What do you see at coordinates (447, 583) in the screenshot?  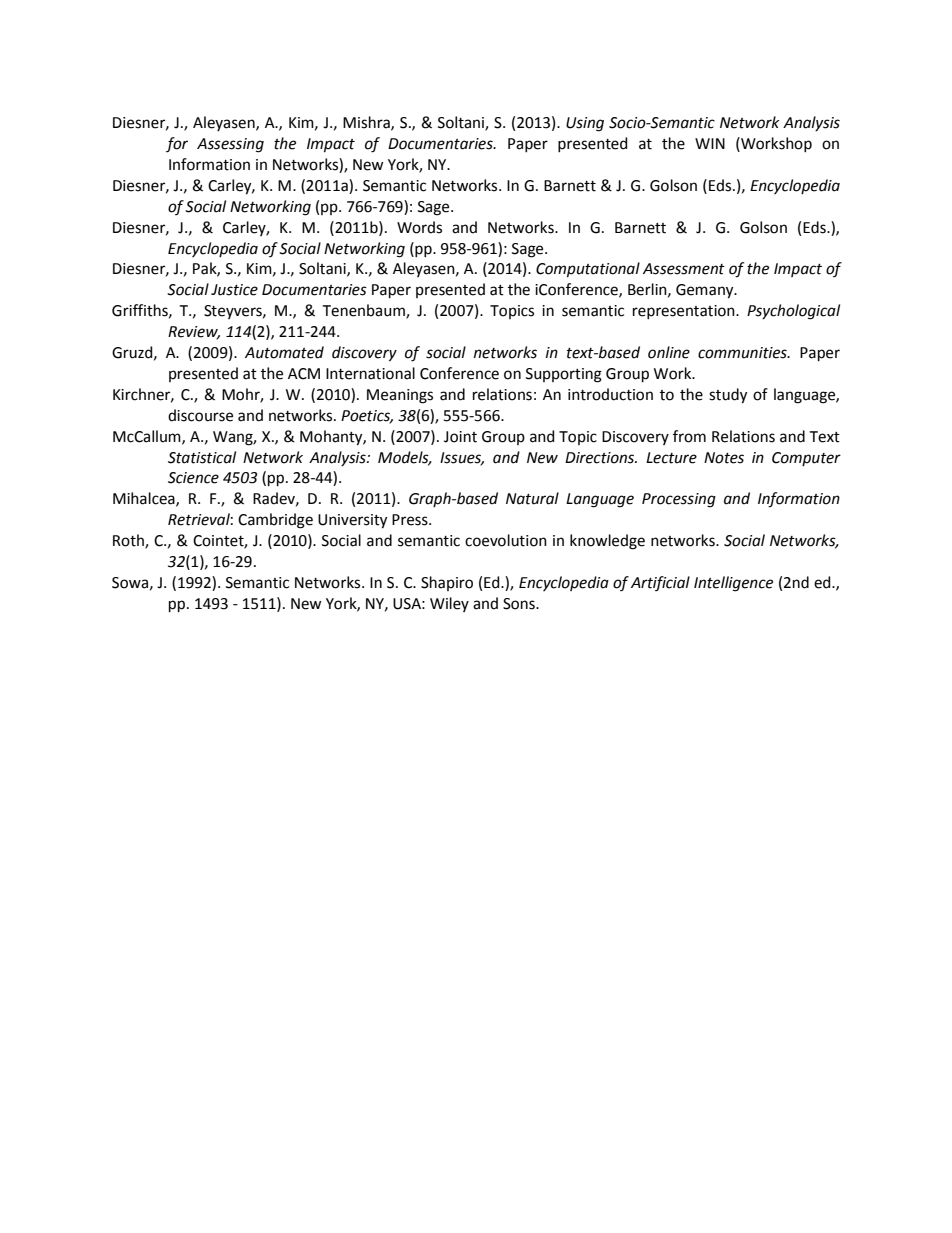 I see `Shapiro` at bounding box center [447, 583].
